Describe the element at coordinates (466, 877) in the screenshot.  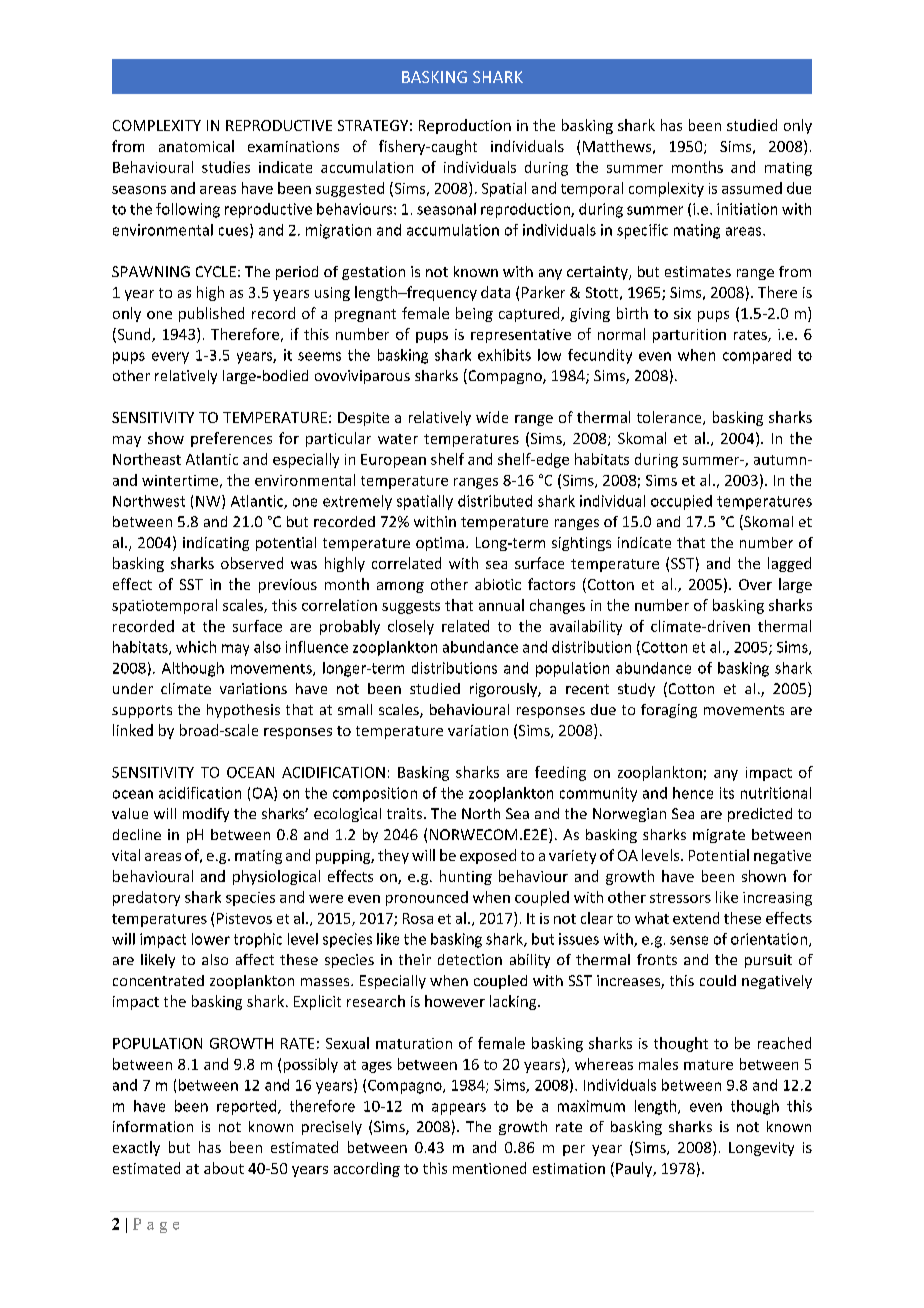
I see `hunting` at that location.
